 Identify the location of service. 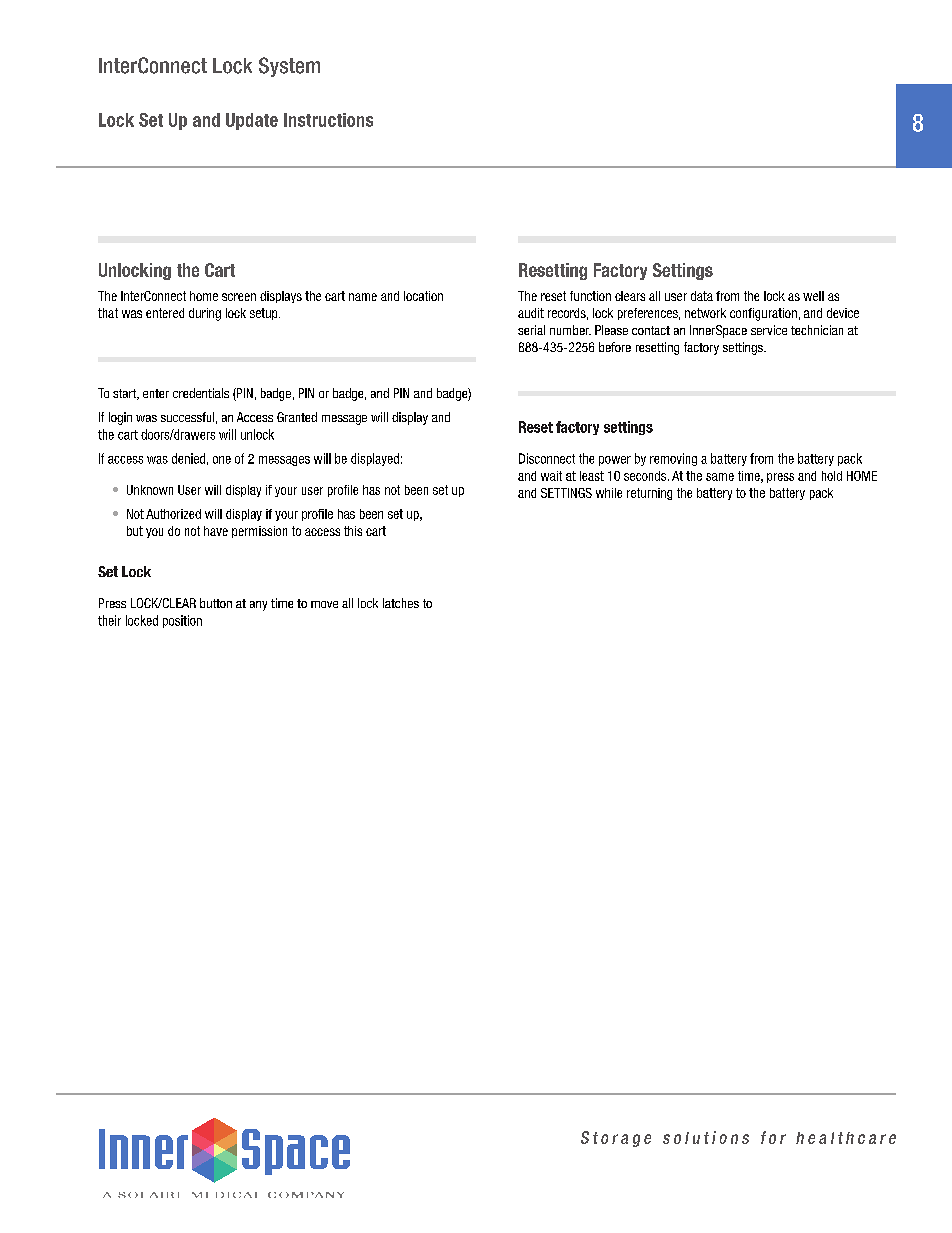
(769, 330).
